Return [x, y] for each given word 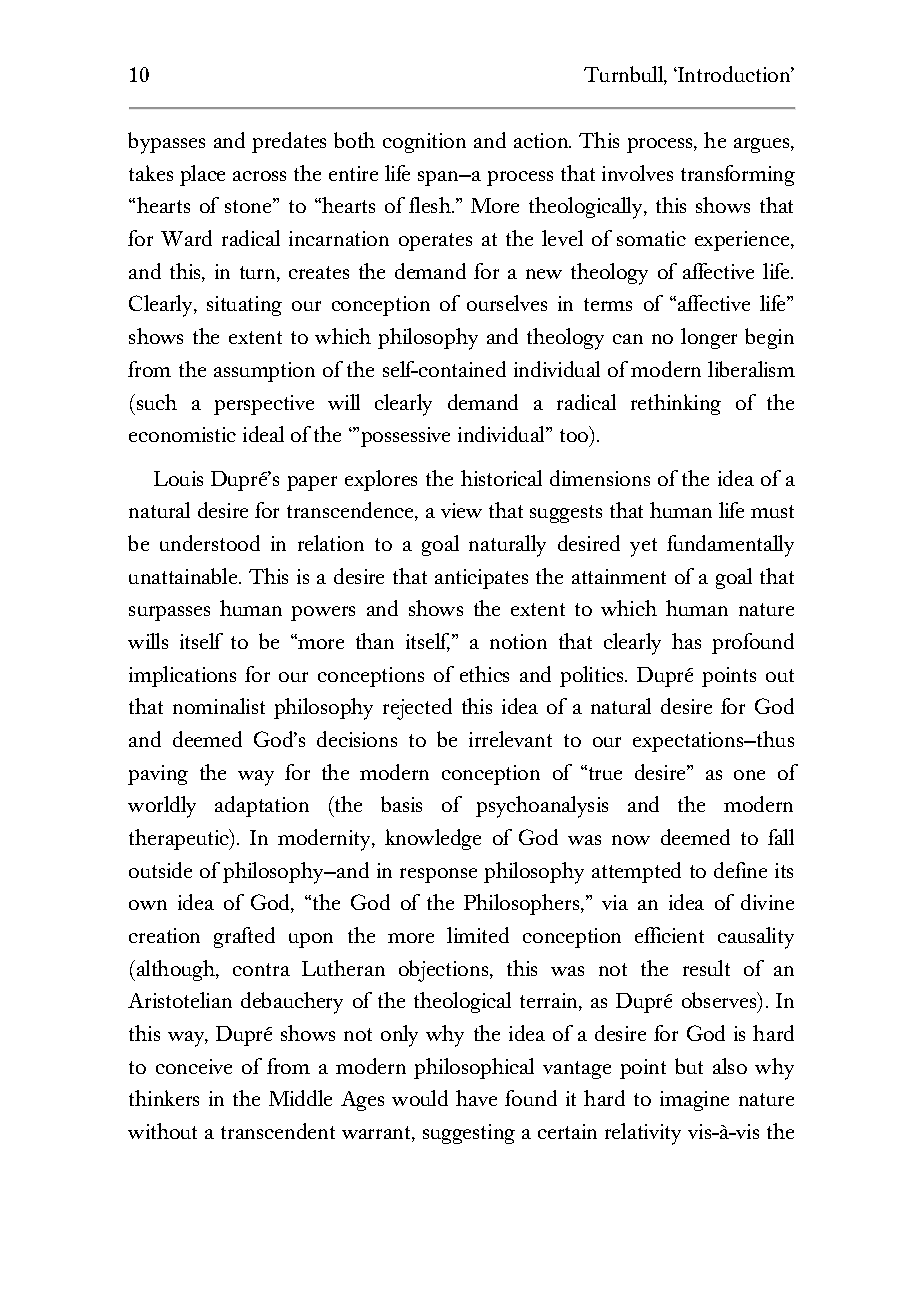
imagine [694, 1101]
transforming [738, 175]
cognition [424, 143]
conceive [194, 1066]
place [202, 175]
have [476, 1098]
